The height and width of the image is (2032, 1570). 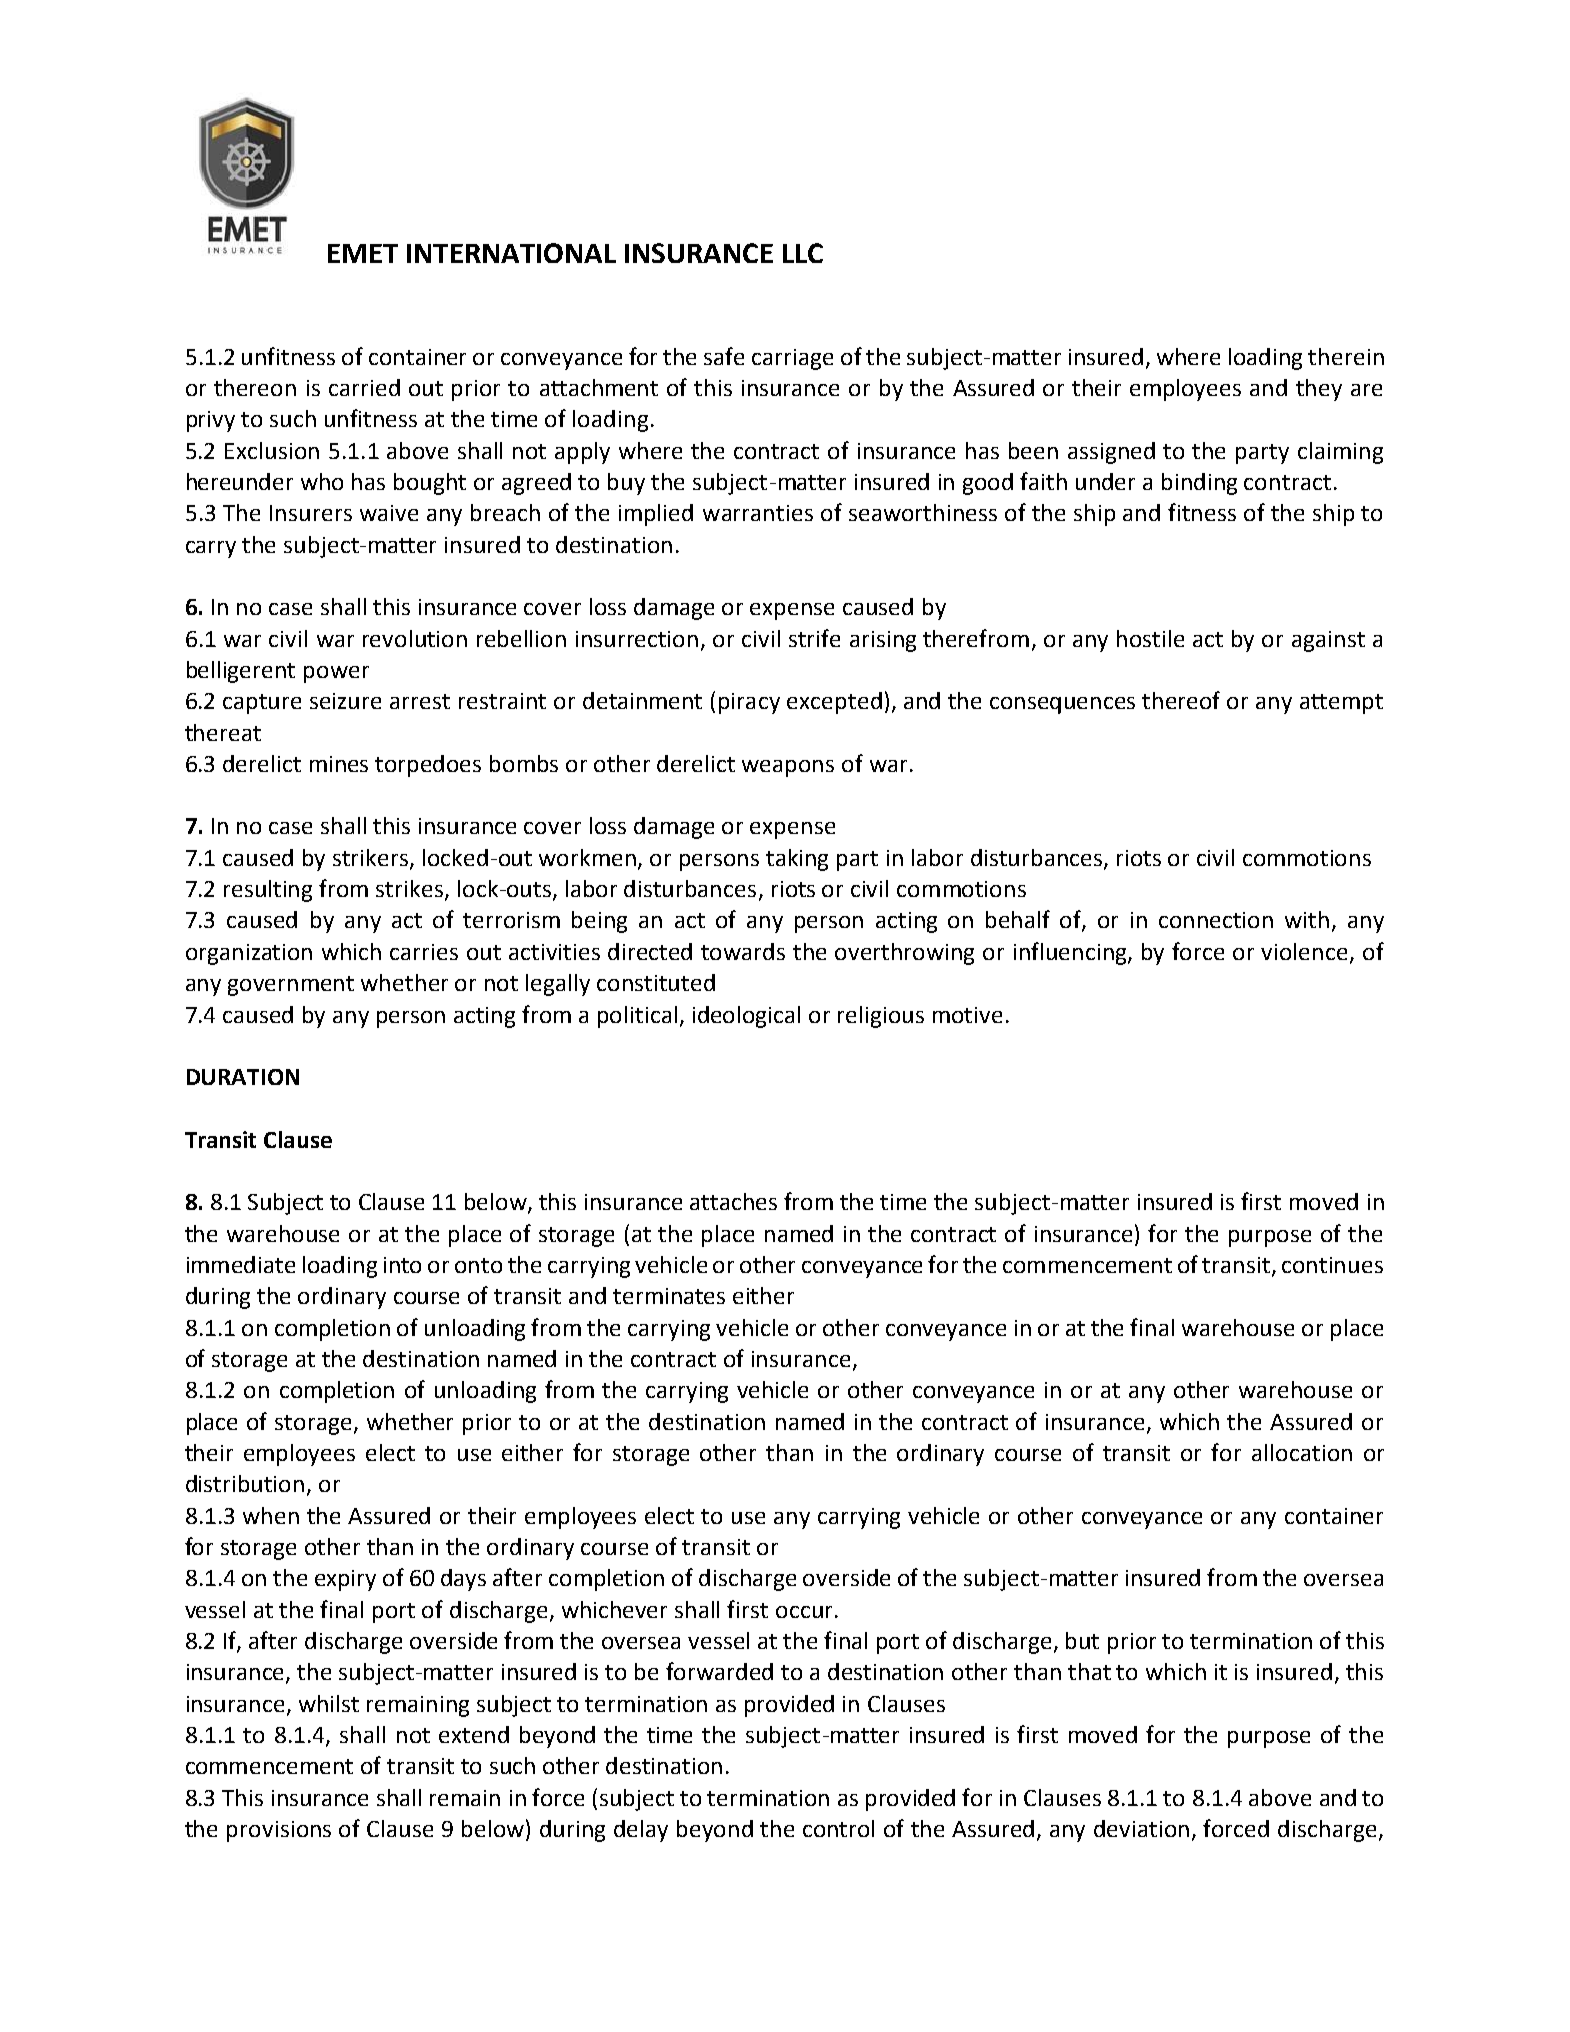 I want to click on continues, so click(x=1332, y=1265).
